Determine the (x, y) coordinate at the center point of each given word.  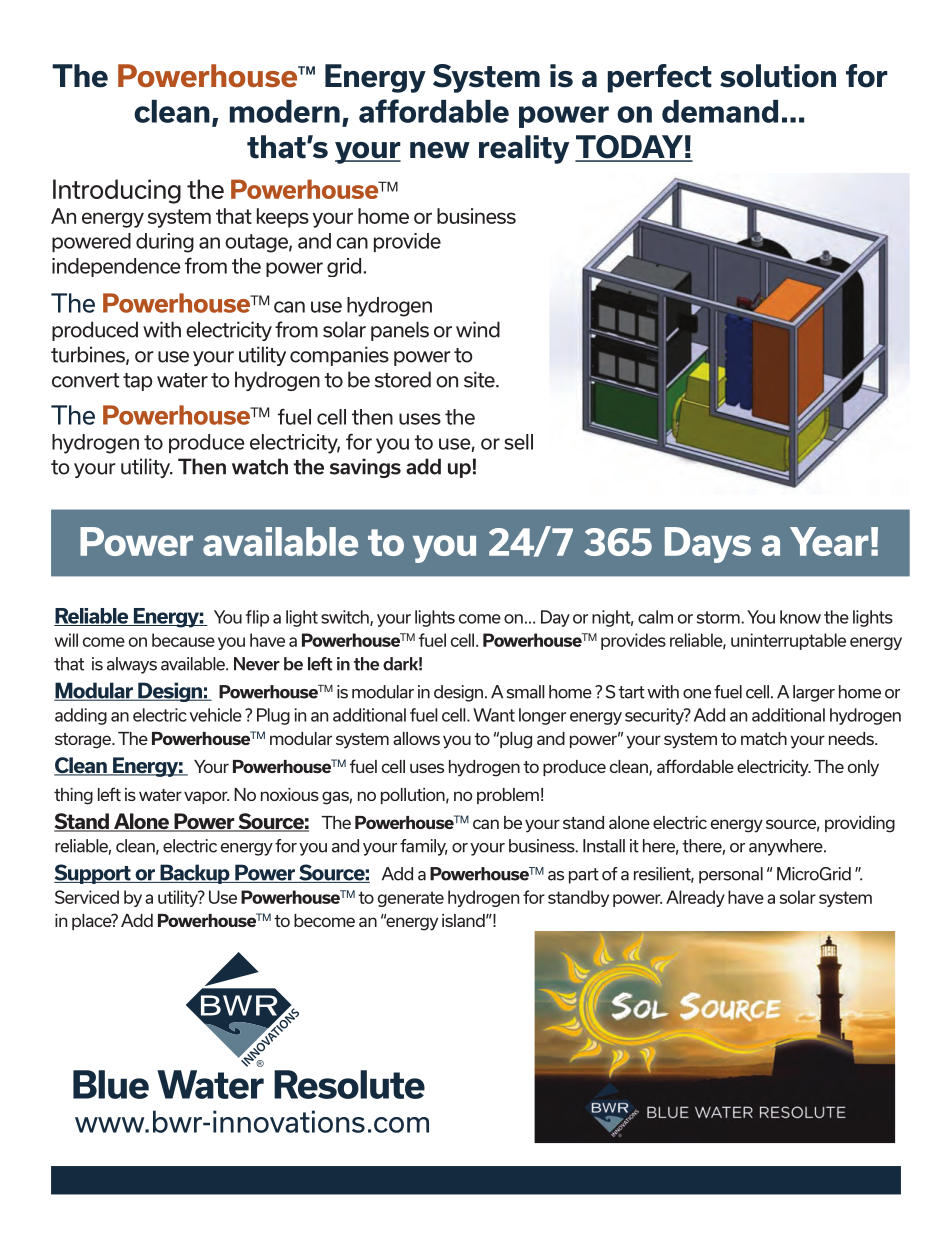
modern (285, 111)
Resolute (349, 1084)
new (440, 150)
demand (720, 111)
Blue (111, 1084)
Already (695, 898)
